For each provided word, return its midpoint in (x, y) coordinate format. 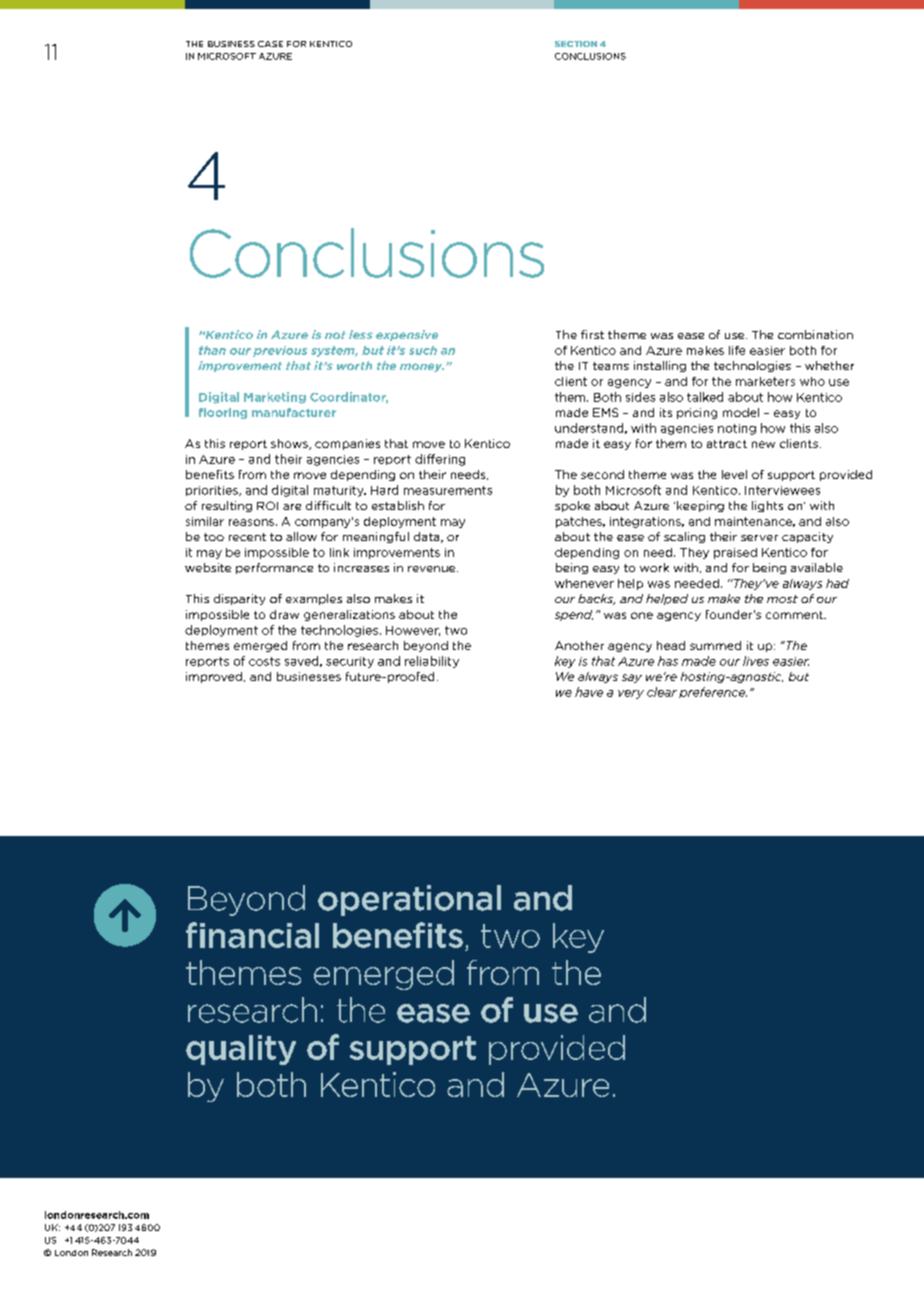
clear (662, 692)
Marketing (275, 398)
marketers (765, 381)
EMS (605, 412)
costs (264, 661)
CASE (270, 44)
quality (241, 1050)
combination (815, 334)
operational (409, 900)
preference (713, 692)
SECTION (576, 44)
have (589, 692)
